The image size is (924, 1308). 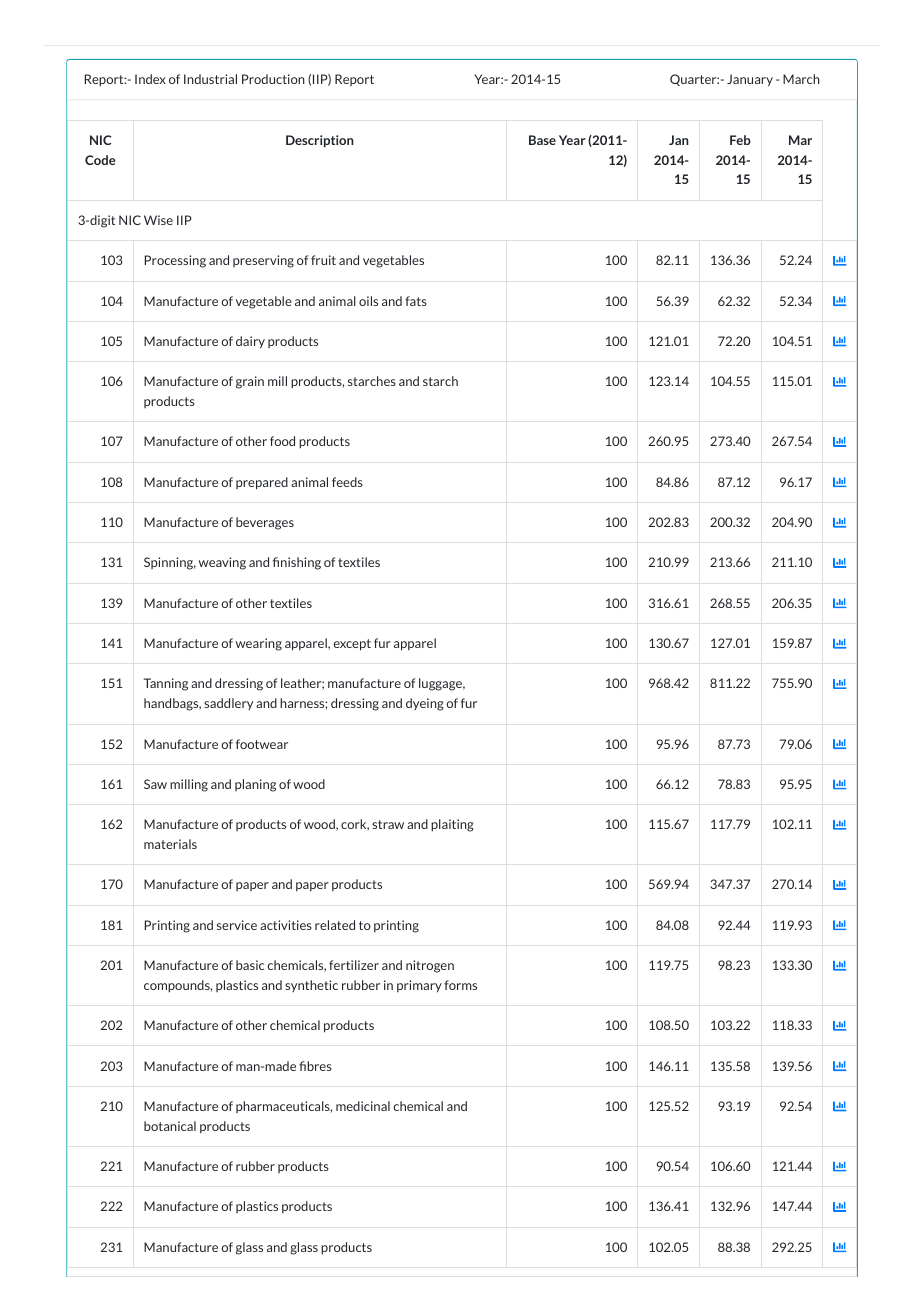 What do you see at coordinates (542, 140) in the page?
I see `Base` at bounding box center [542, 140].
